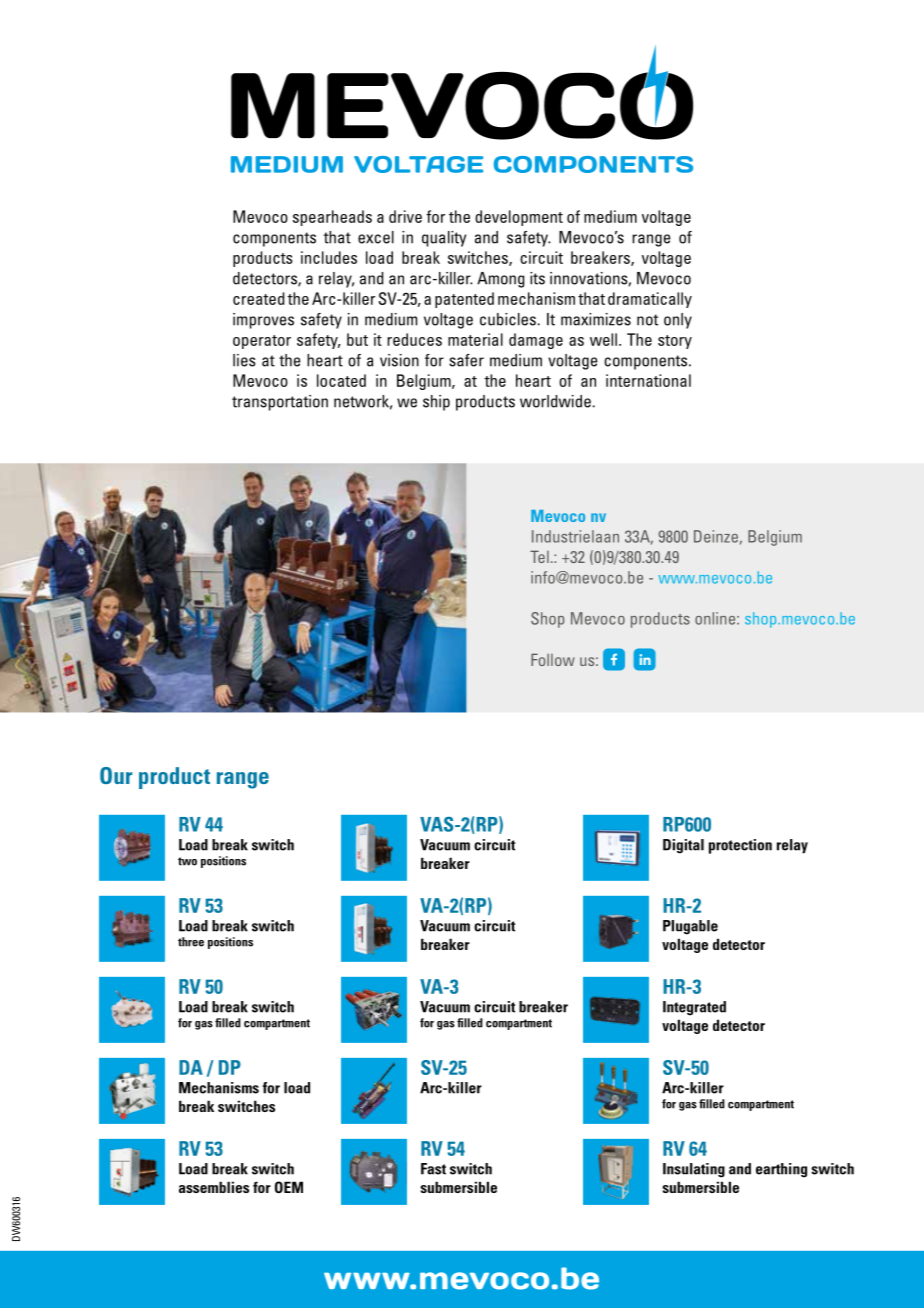  Describe the element at coordinates (436, 403) in the screenshot. I see `ship` at that location.
